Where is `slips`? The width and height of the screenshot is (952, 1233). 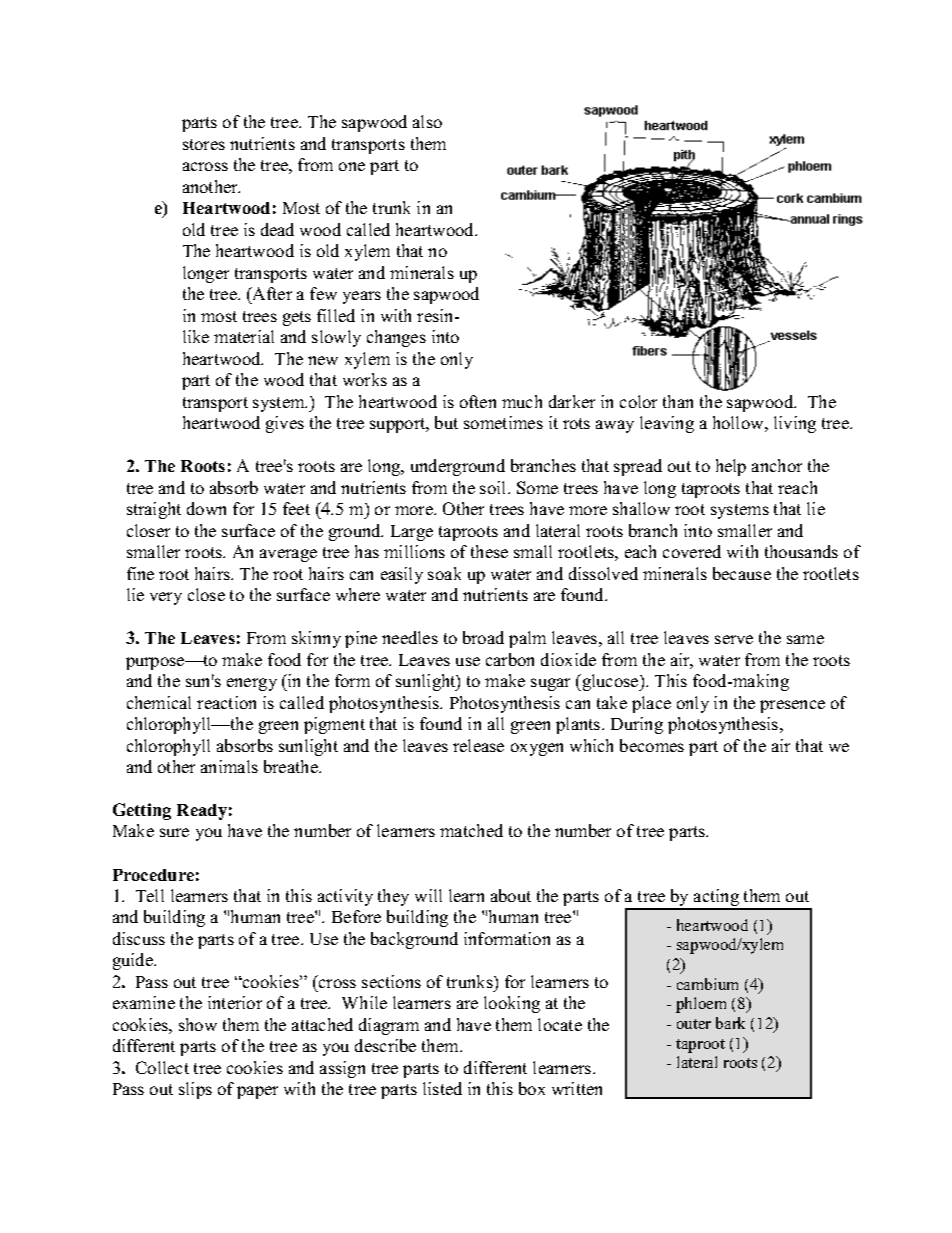
slips is located at coordinates (195, 1090).
